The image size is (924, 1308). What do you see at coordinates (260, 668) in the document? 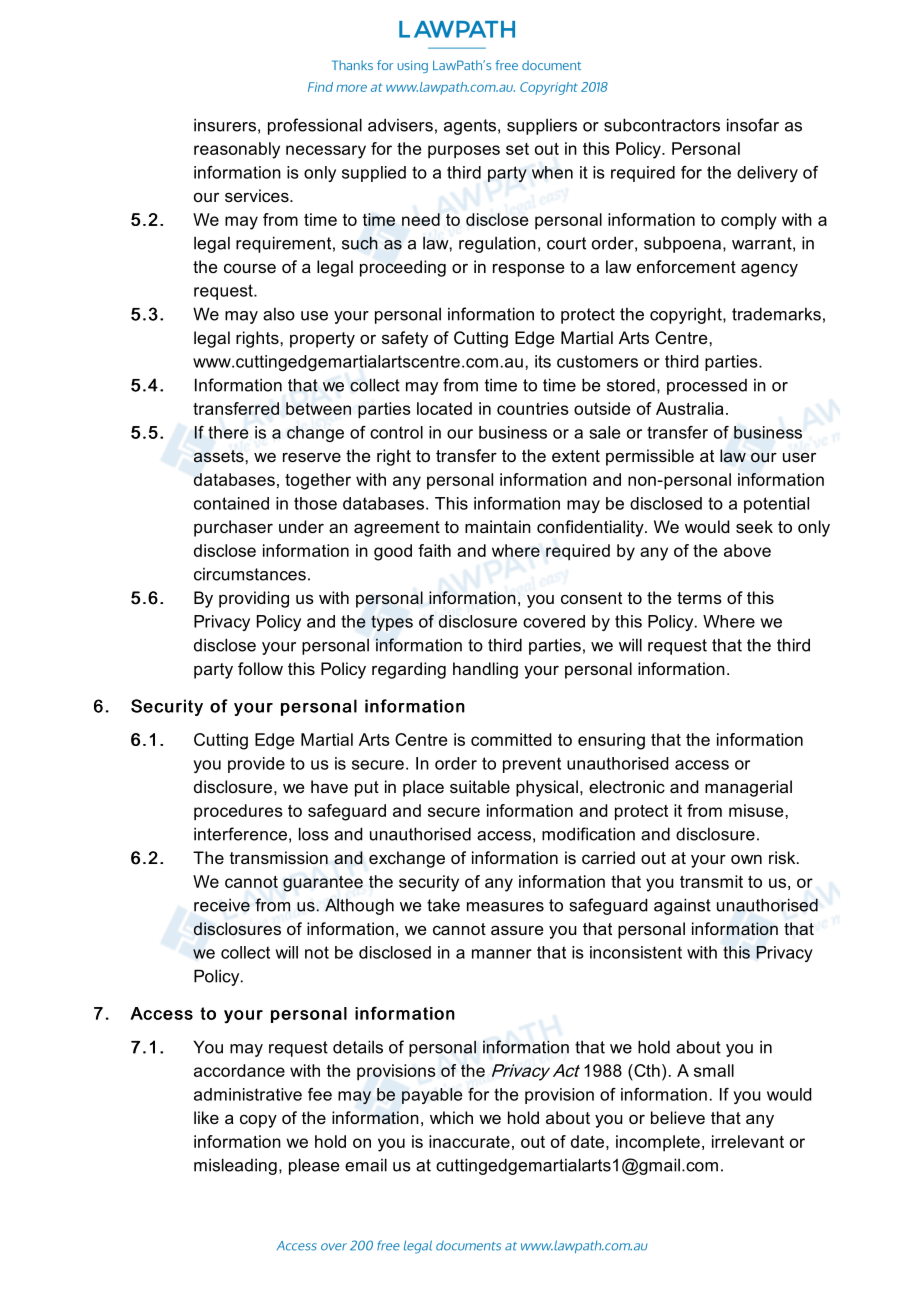
I see `follow` at bounding box center [260, 668].
